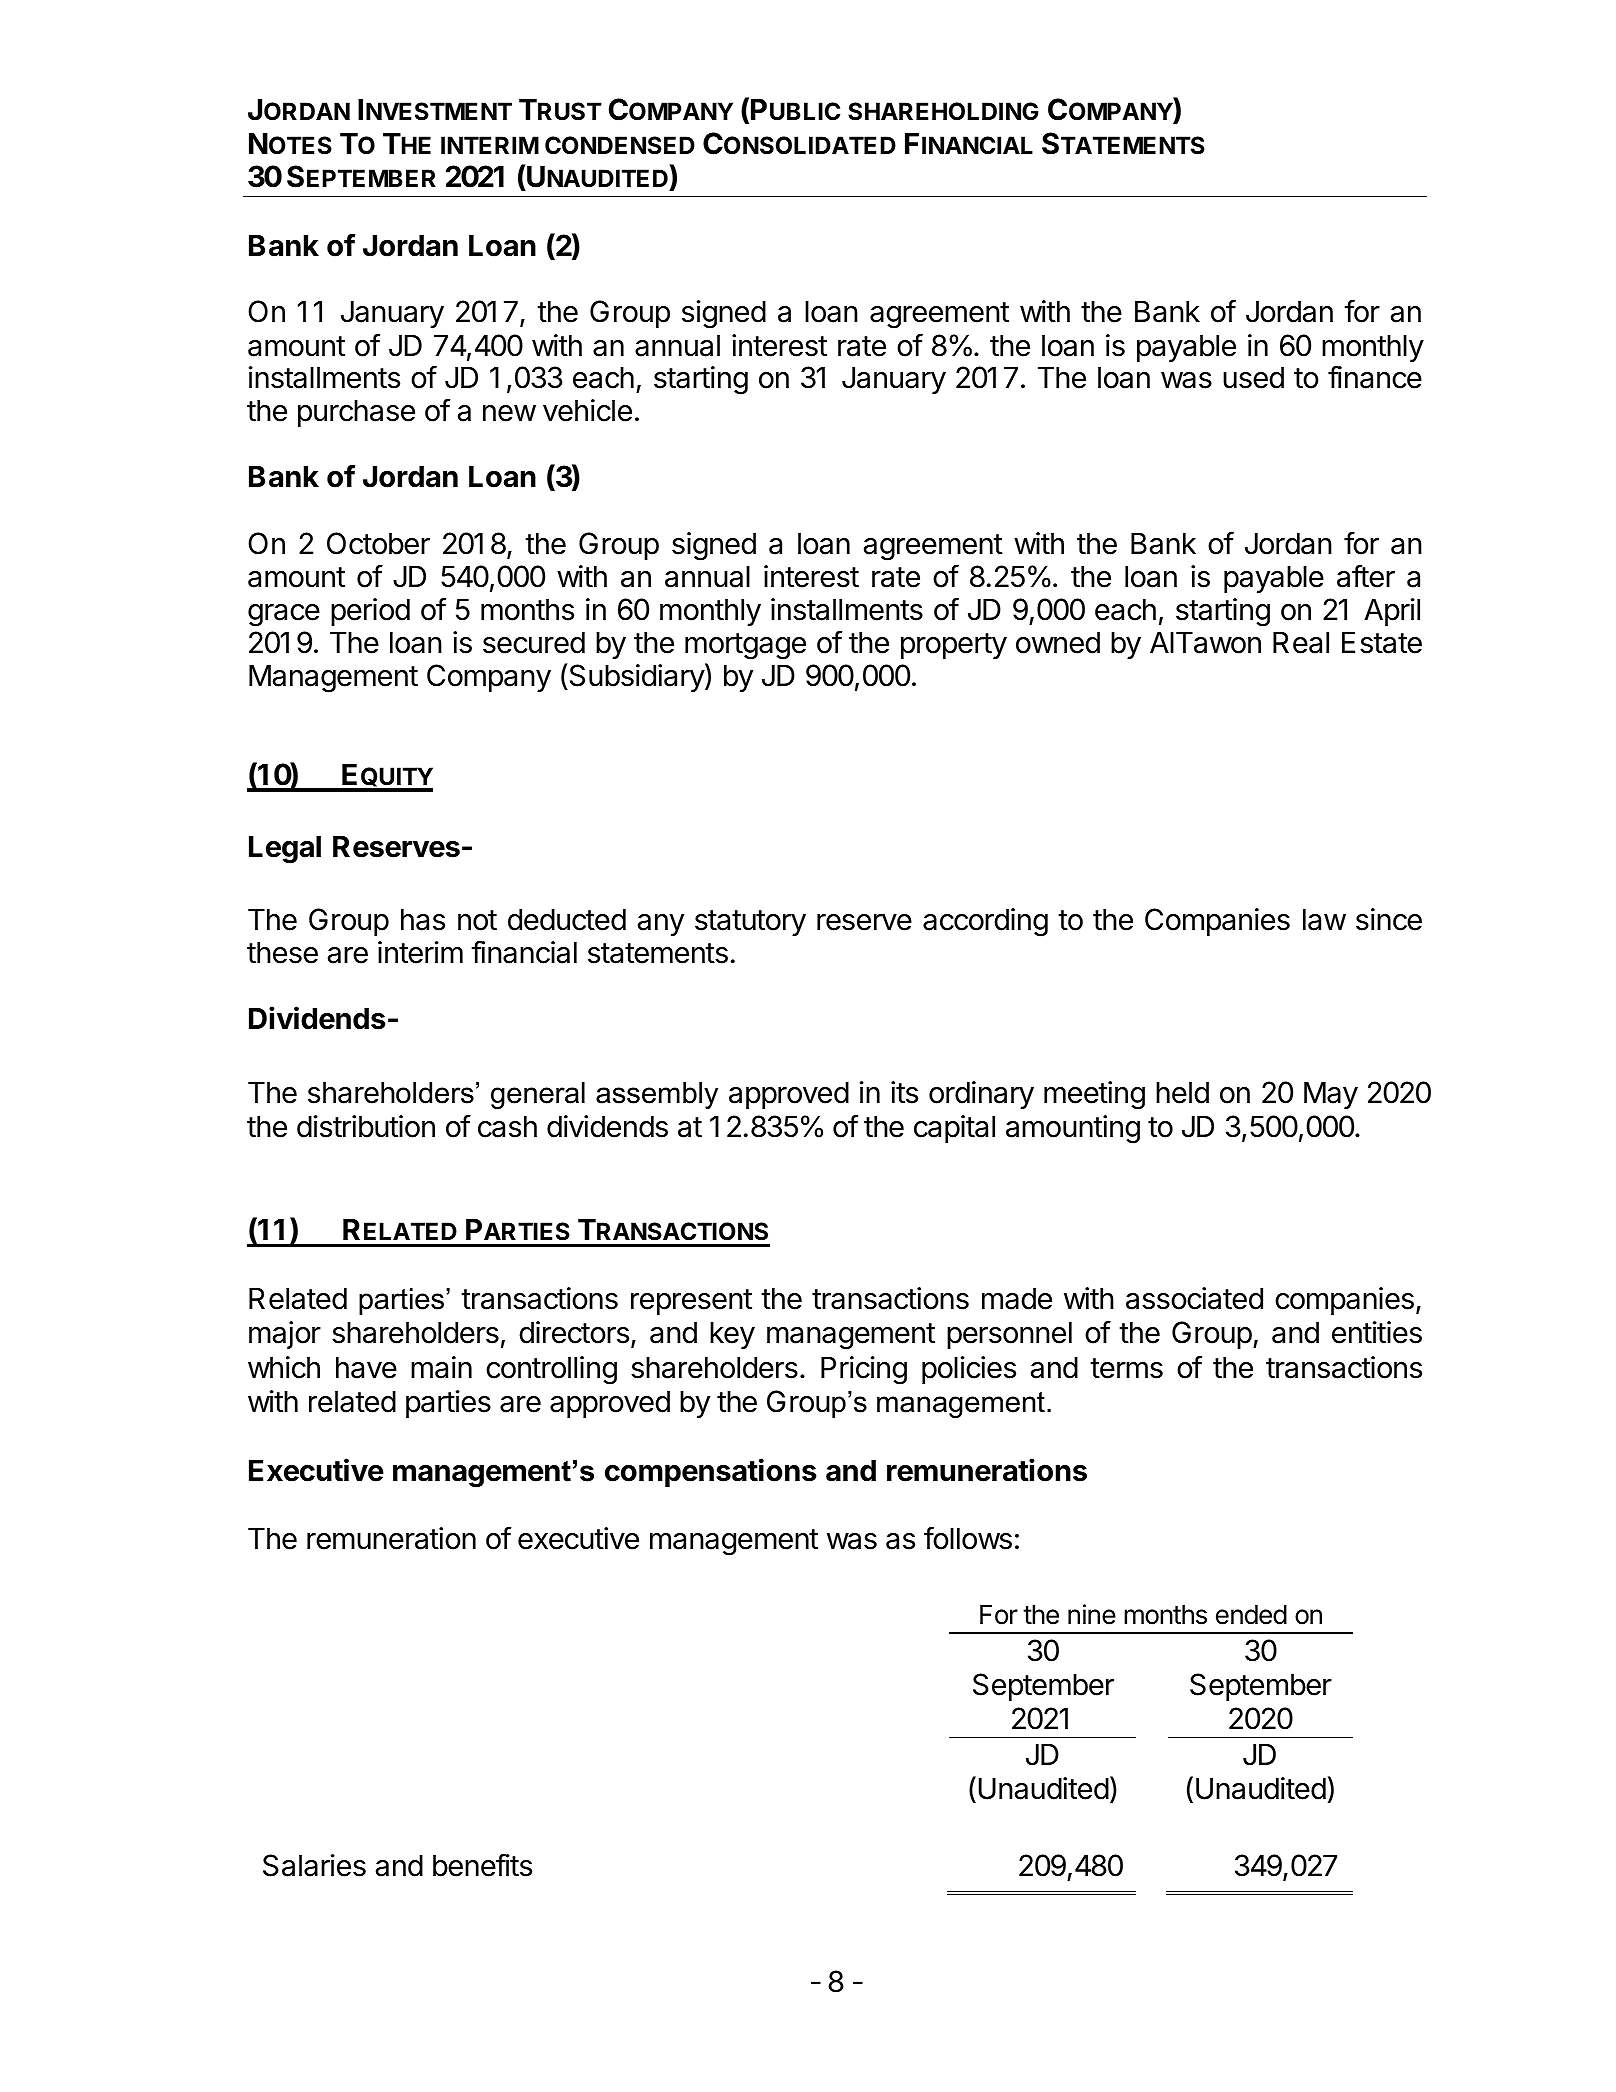 The height and width of the screenshot is (2092, 1616). I want to click on benefits, so click(482, 1865).
